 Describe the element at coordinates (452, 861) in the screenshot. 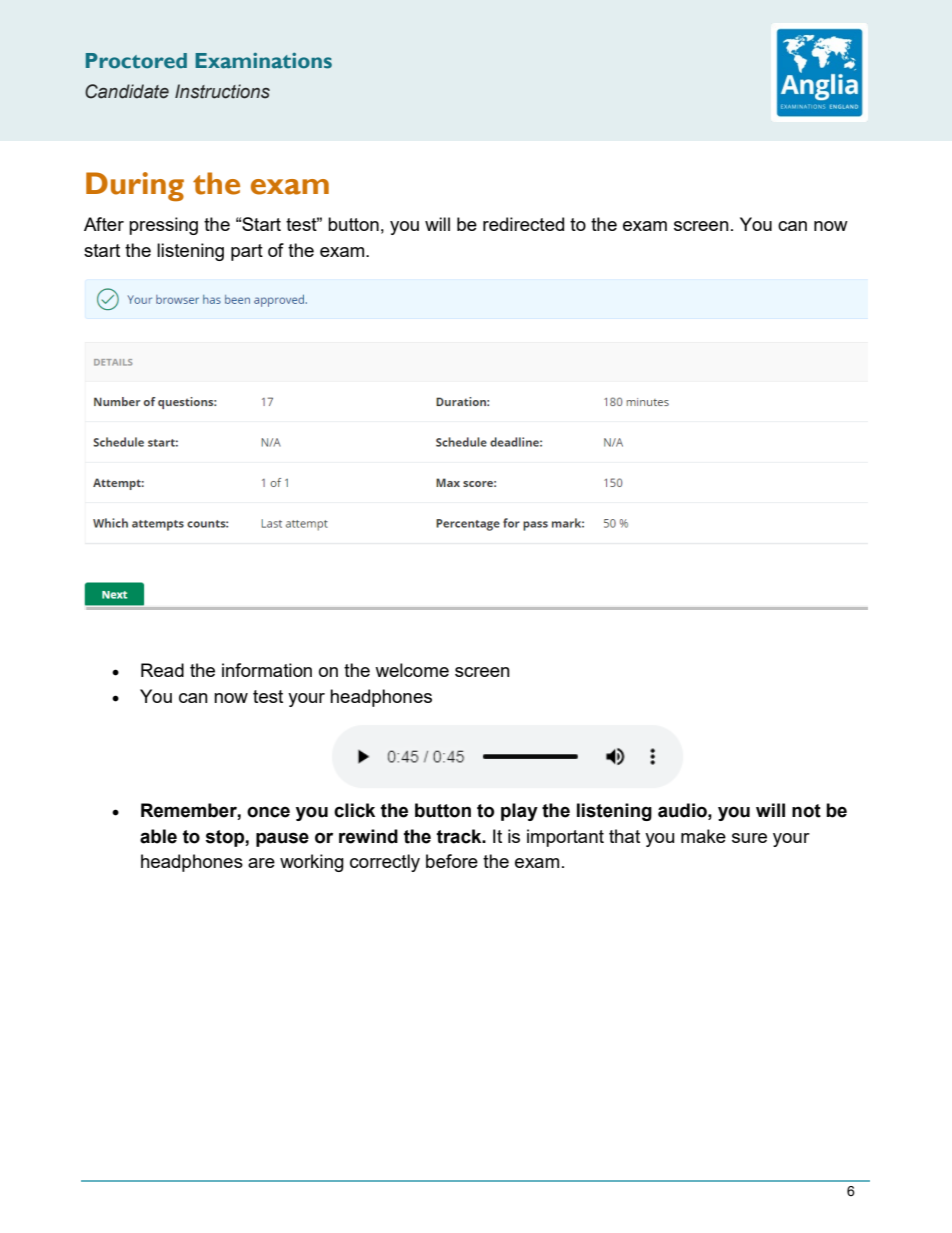

I see `before` at that location.
